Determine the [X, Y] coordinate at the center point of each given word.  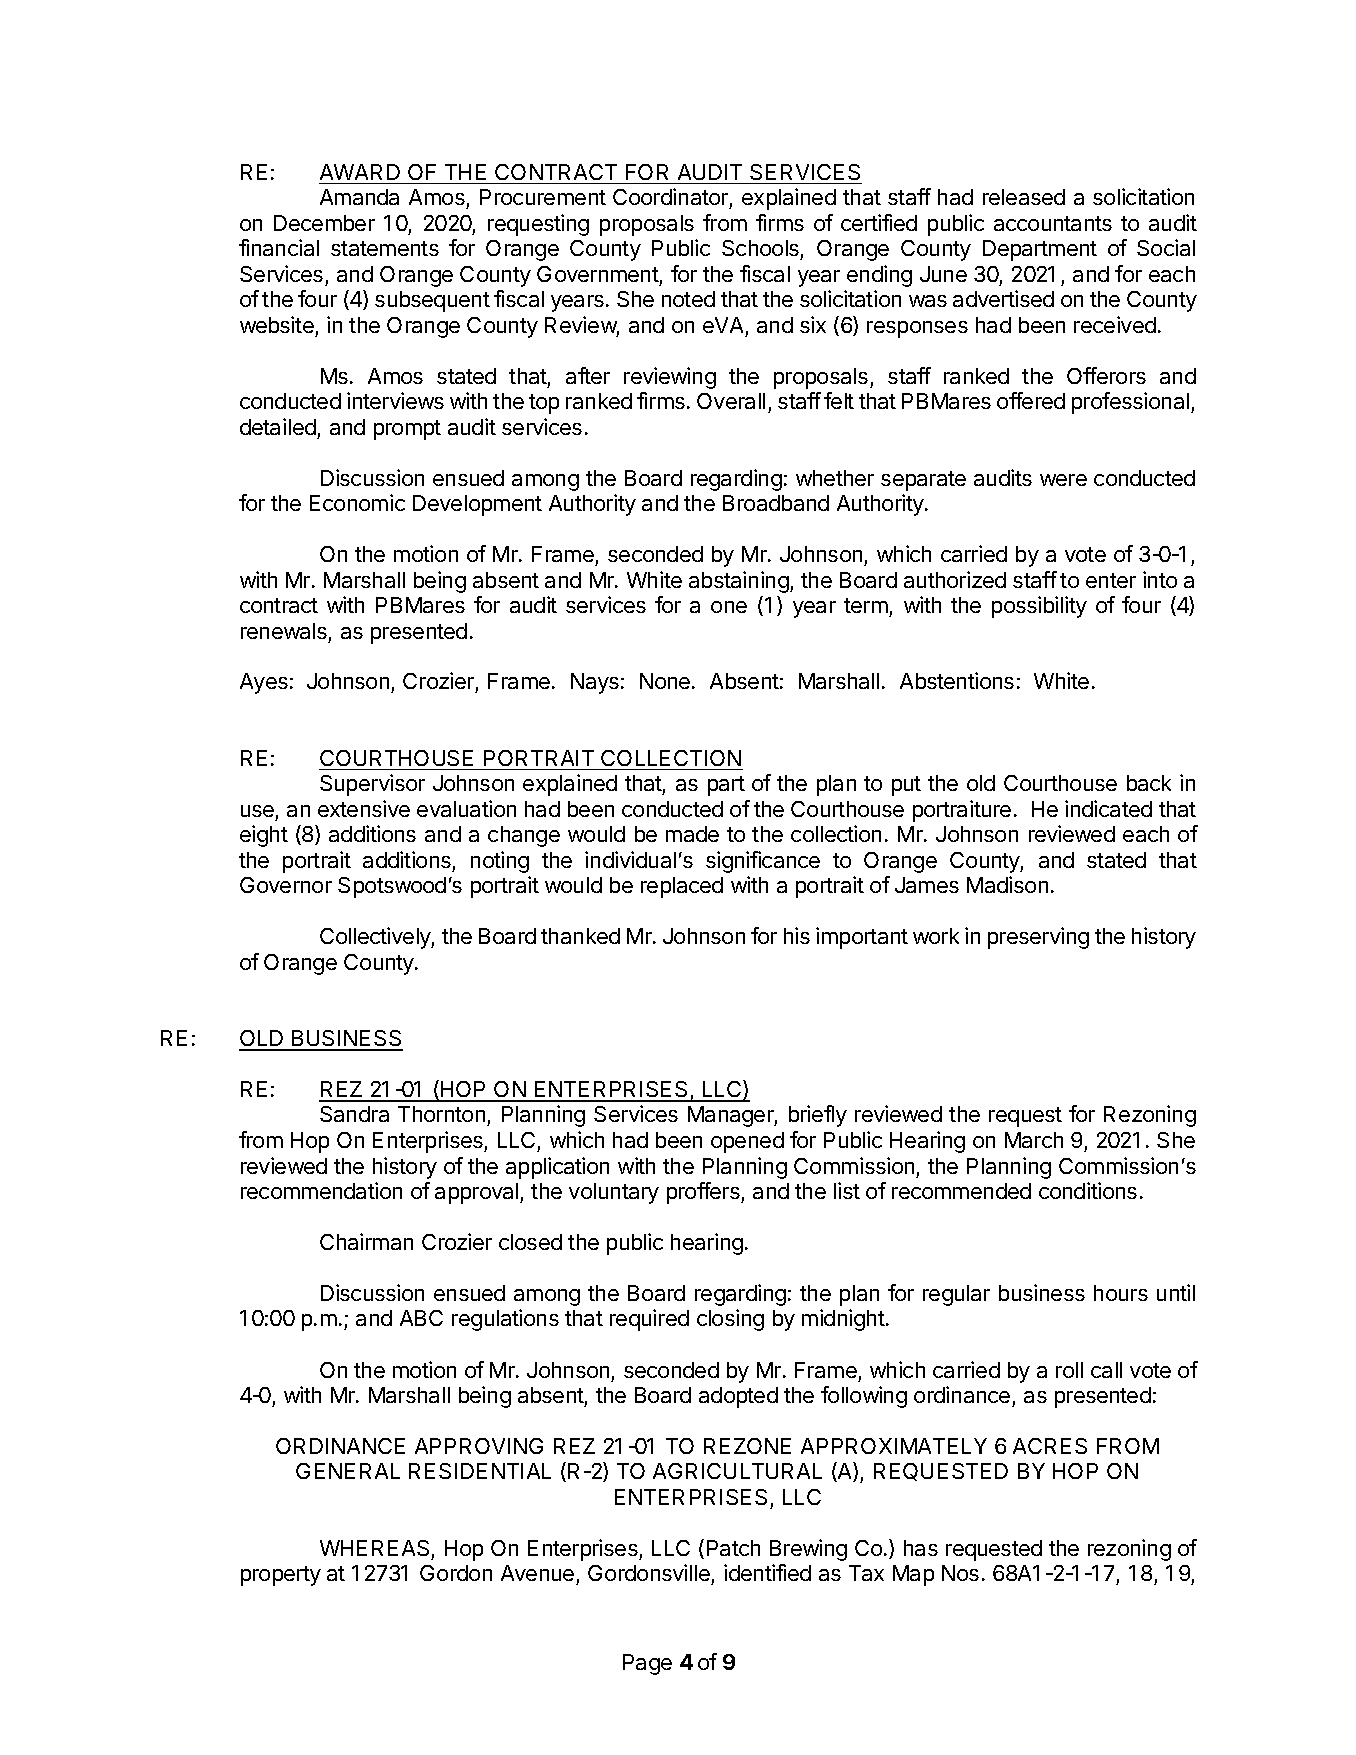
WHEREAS [374, 1548]
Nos [960, 1573]
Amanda [359, 197]
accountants [1053, 223]
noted [688, 299]
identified [767, 1572]
